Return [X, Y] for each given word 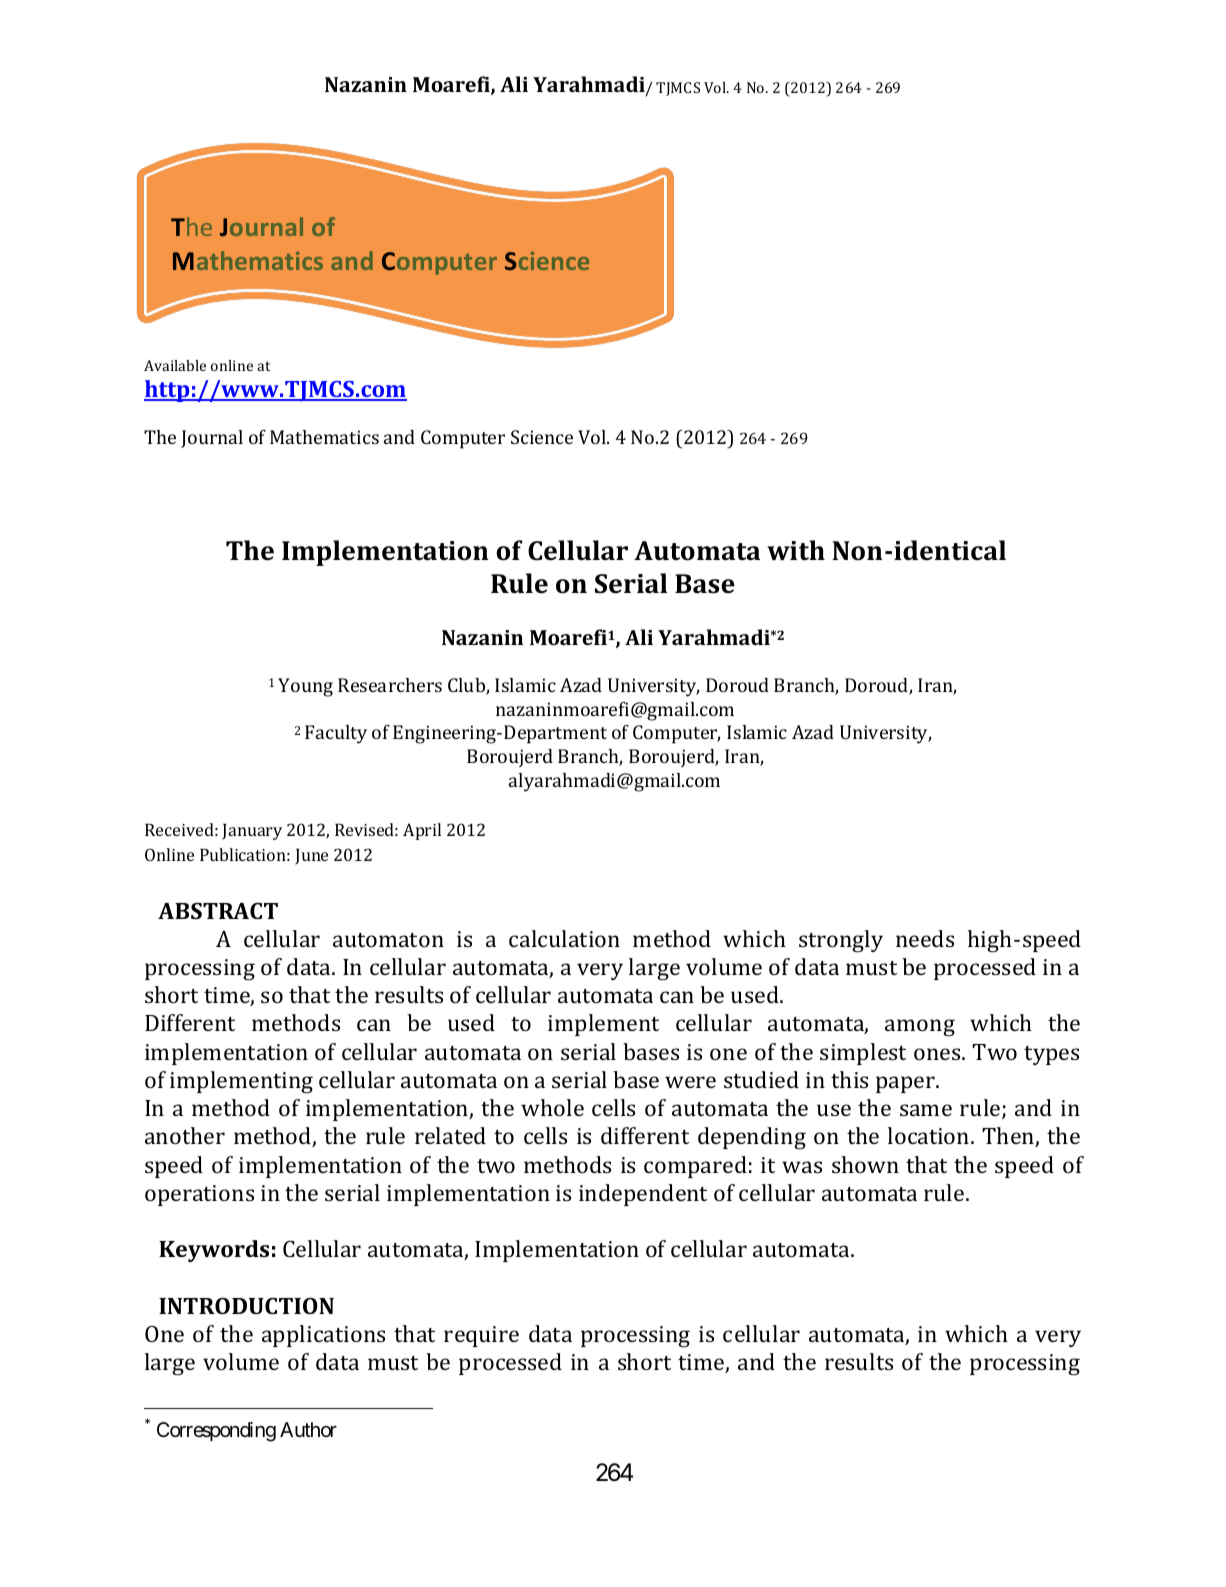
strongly [841, 941]
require [481, 1336]
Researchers [390, 685]
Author [308, 1429]
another [185, 1135]
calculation [564, 938]
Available [175, 365]
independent [643, 1195]
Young [305, 687]
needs [925, 938]
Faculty [336, 734]
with [796, 550]
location [930, 1135]
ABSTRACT [218, 910]
